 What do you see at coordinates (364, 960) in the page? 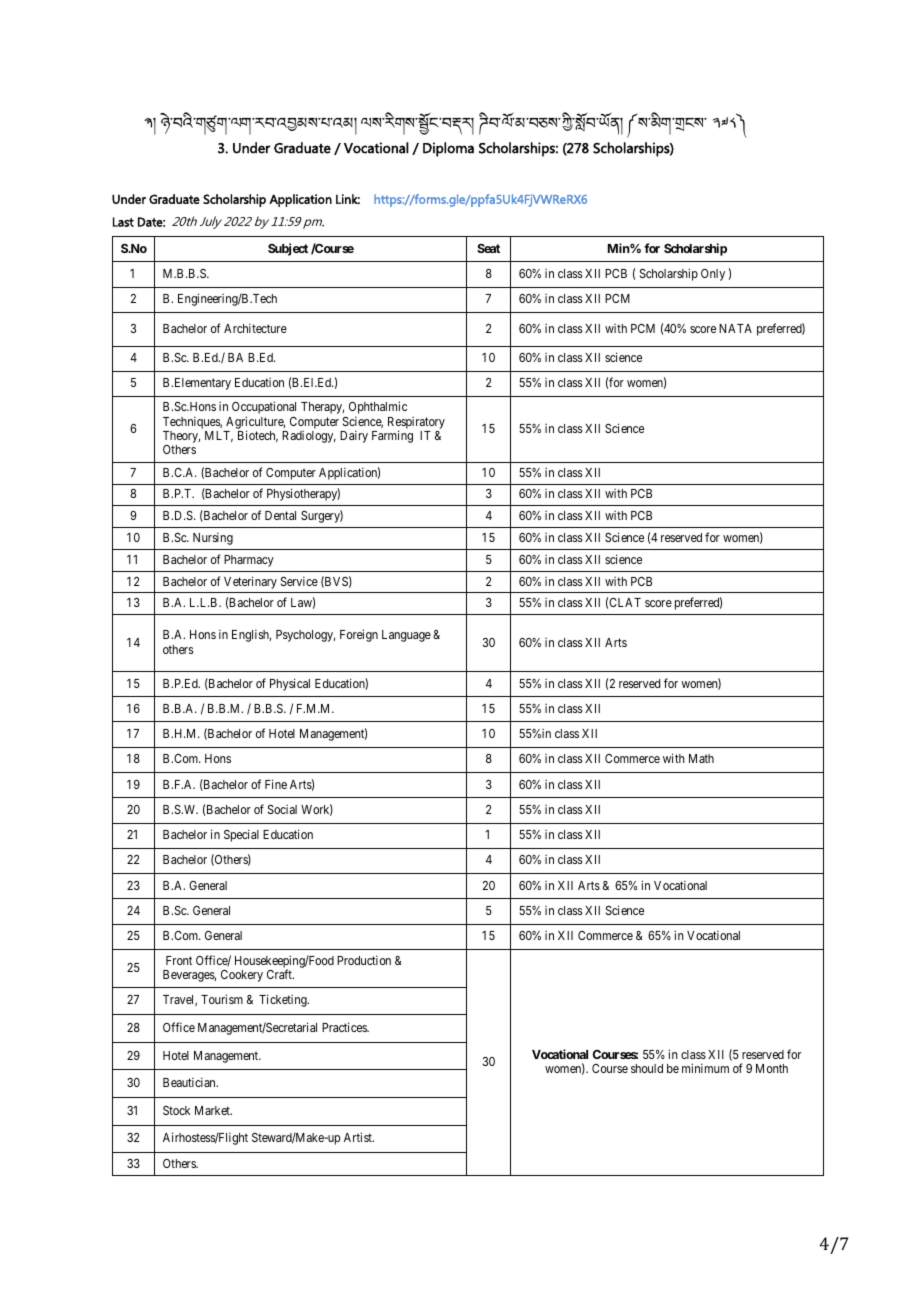
I see `Production` at bounding box center [364, 960].
